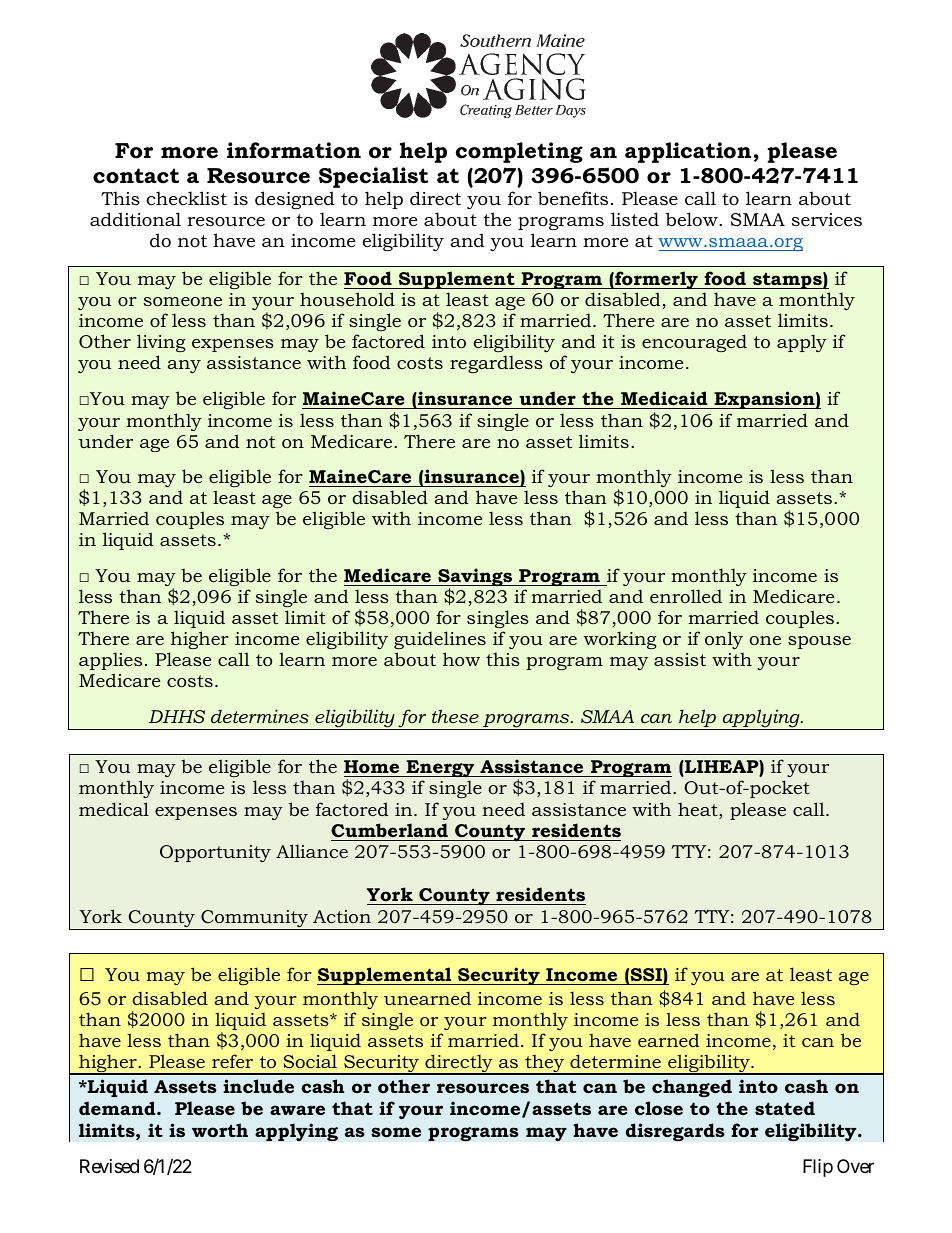 The width and height of the screenshot is (952, 1233). What do you see at coordinates (186, 198) in the screenshot?
I see `checklist` at bounding box center [186, 198].
